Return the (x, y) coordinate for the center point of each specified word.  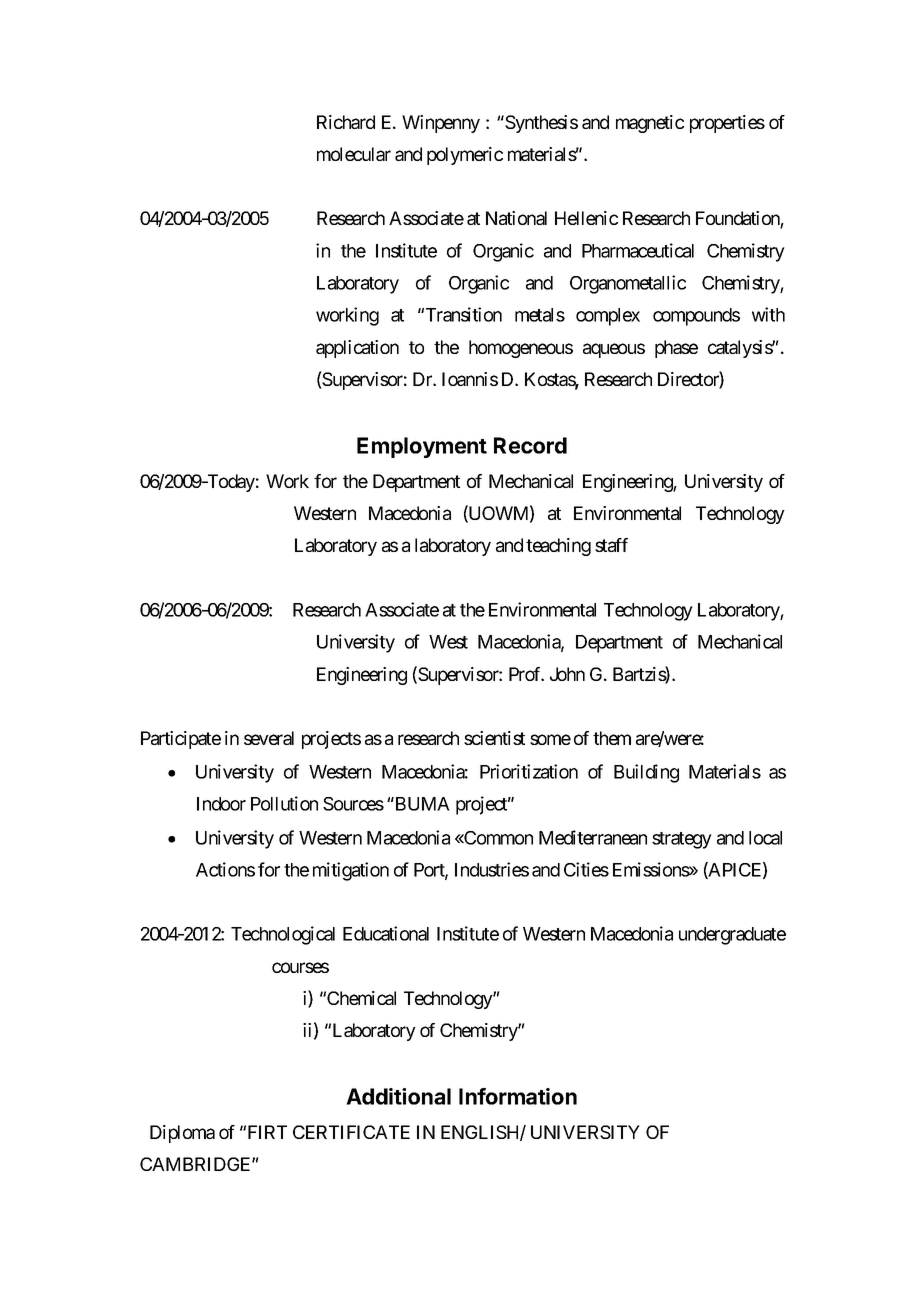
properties (727, 124)
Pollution (284, 803)
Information (518, 1096)
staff (611, 545)
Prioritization (529, 771)
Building (646, 773)
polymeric (465, 156)
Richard (346, 122)
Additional (398, 1096)
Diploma (182, 1134)
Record (530, 445)
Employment (422, 447)
